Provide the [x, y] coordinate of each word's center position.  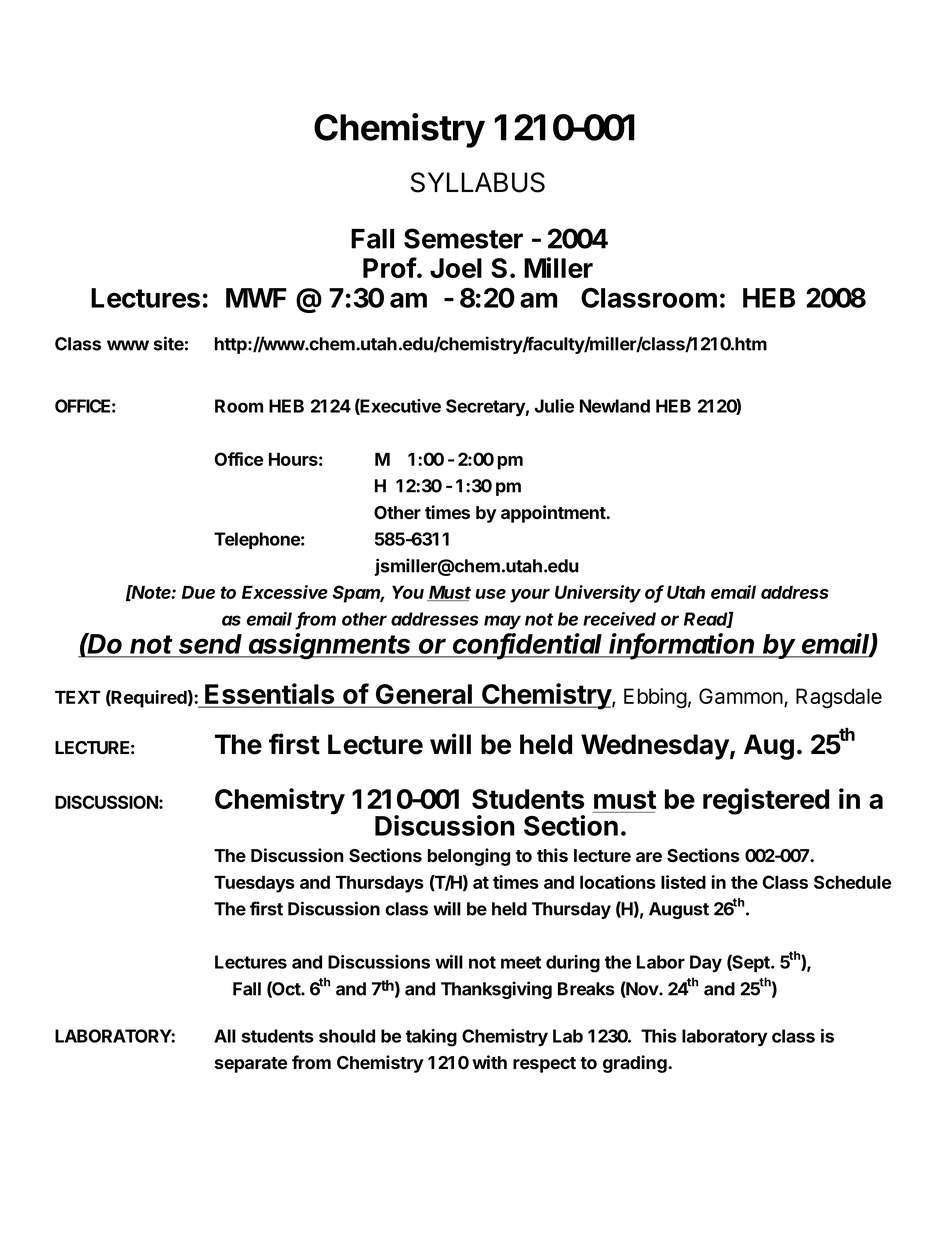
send [210, 644]
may [502, 622]
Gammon [742, 697]
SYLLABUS [478, 182]
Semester [463, 238]
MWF [256, 298]
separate [251, 1065]
